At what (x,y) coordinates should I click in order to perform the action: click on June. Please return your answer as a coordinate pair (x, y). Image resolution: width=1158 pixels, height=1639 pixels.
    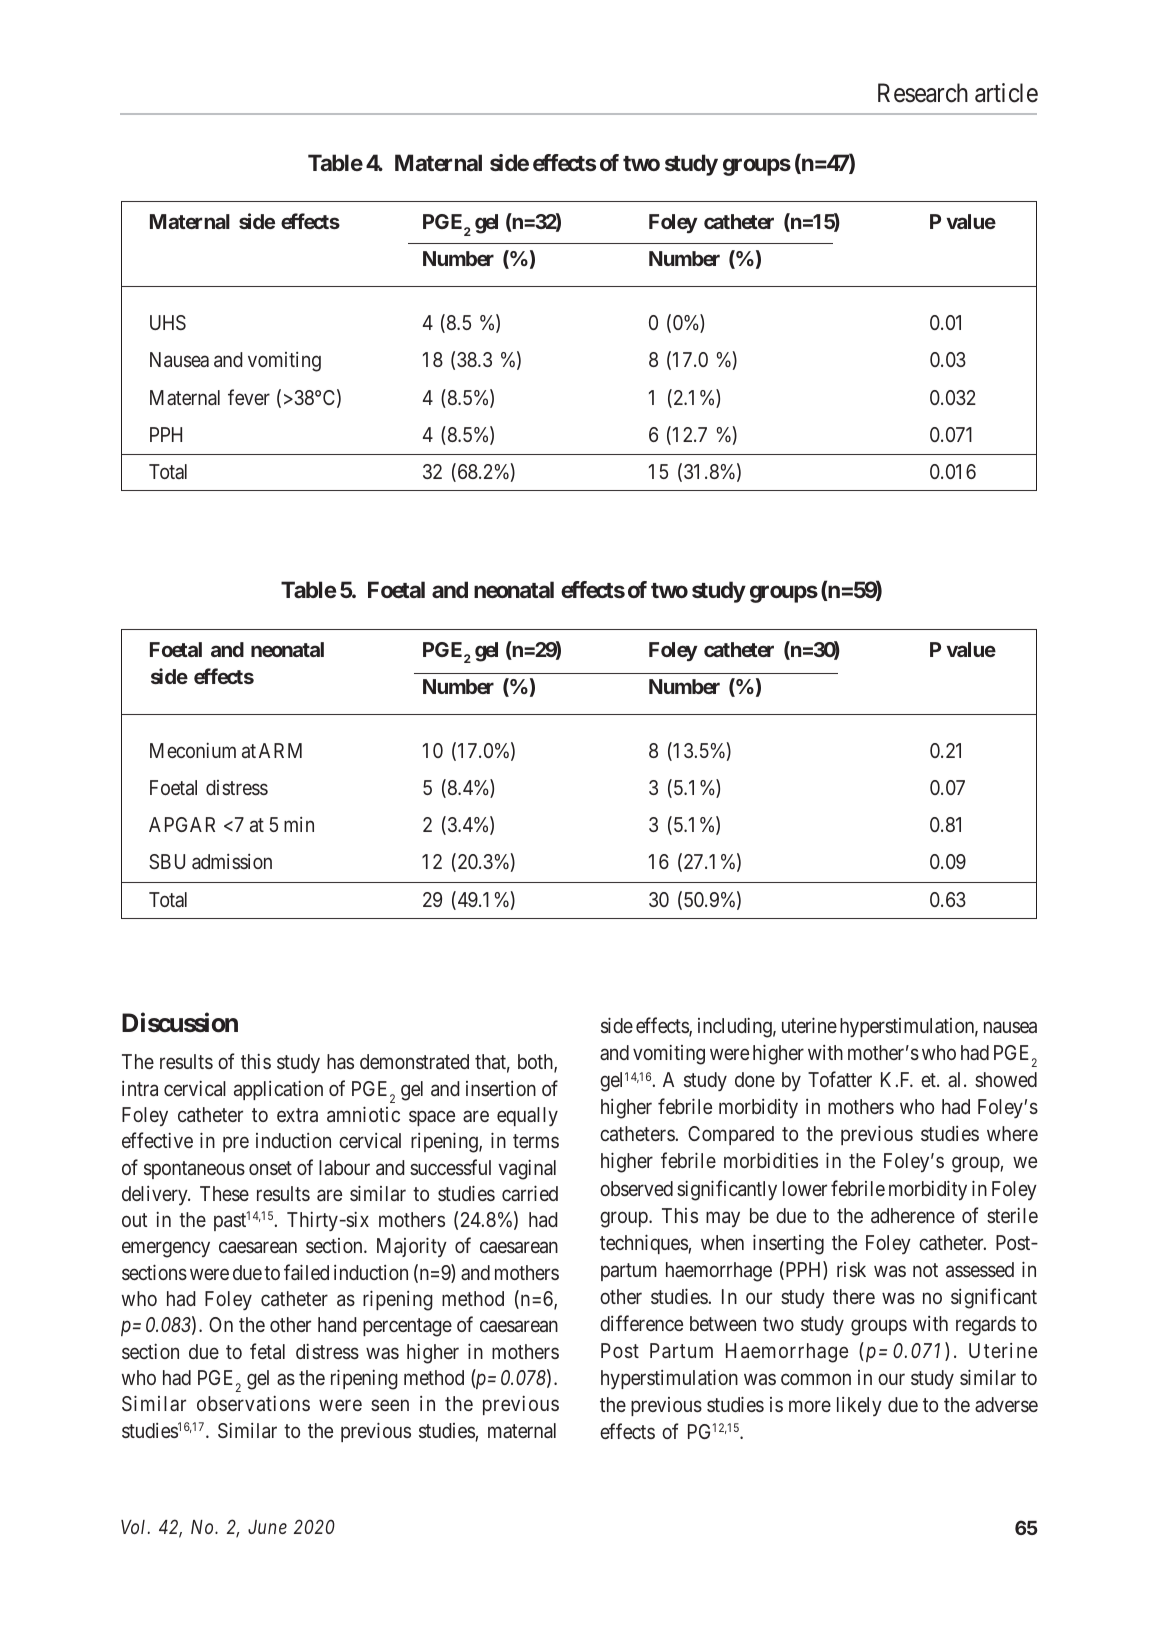
    Looking at the image, I should click on (267, 1527).
